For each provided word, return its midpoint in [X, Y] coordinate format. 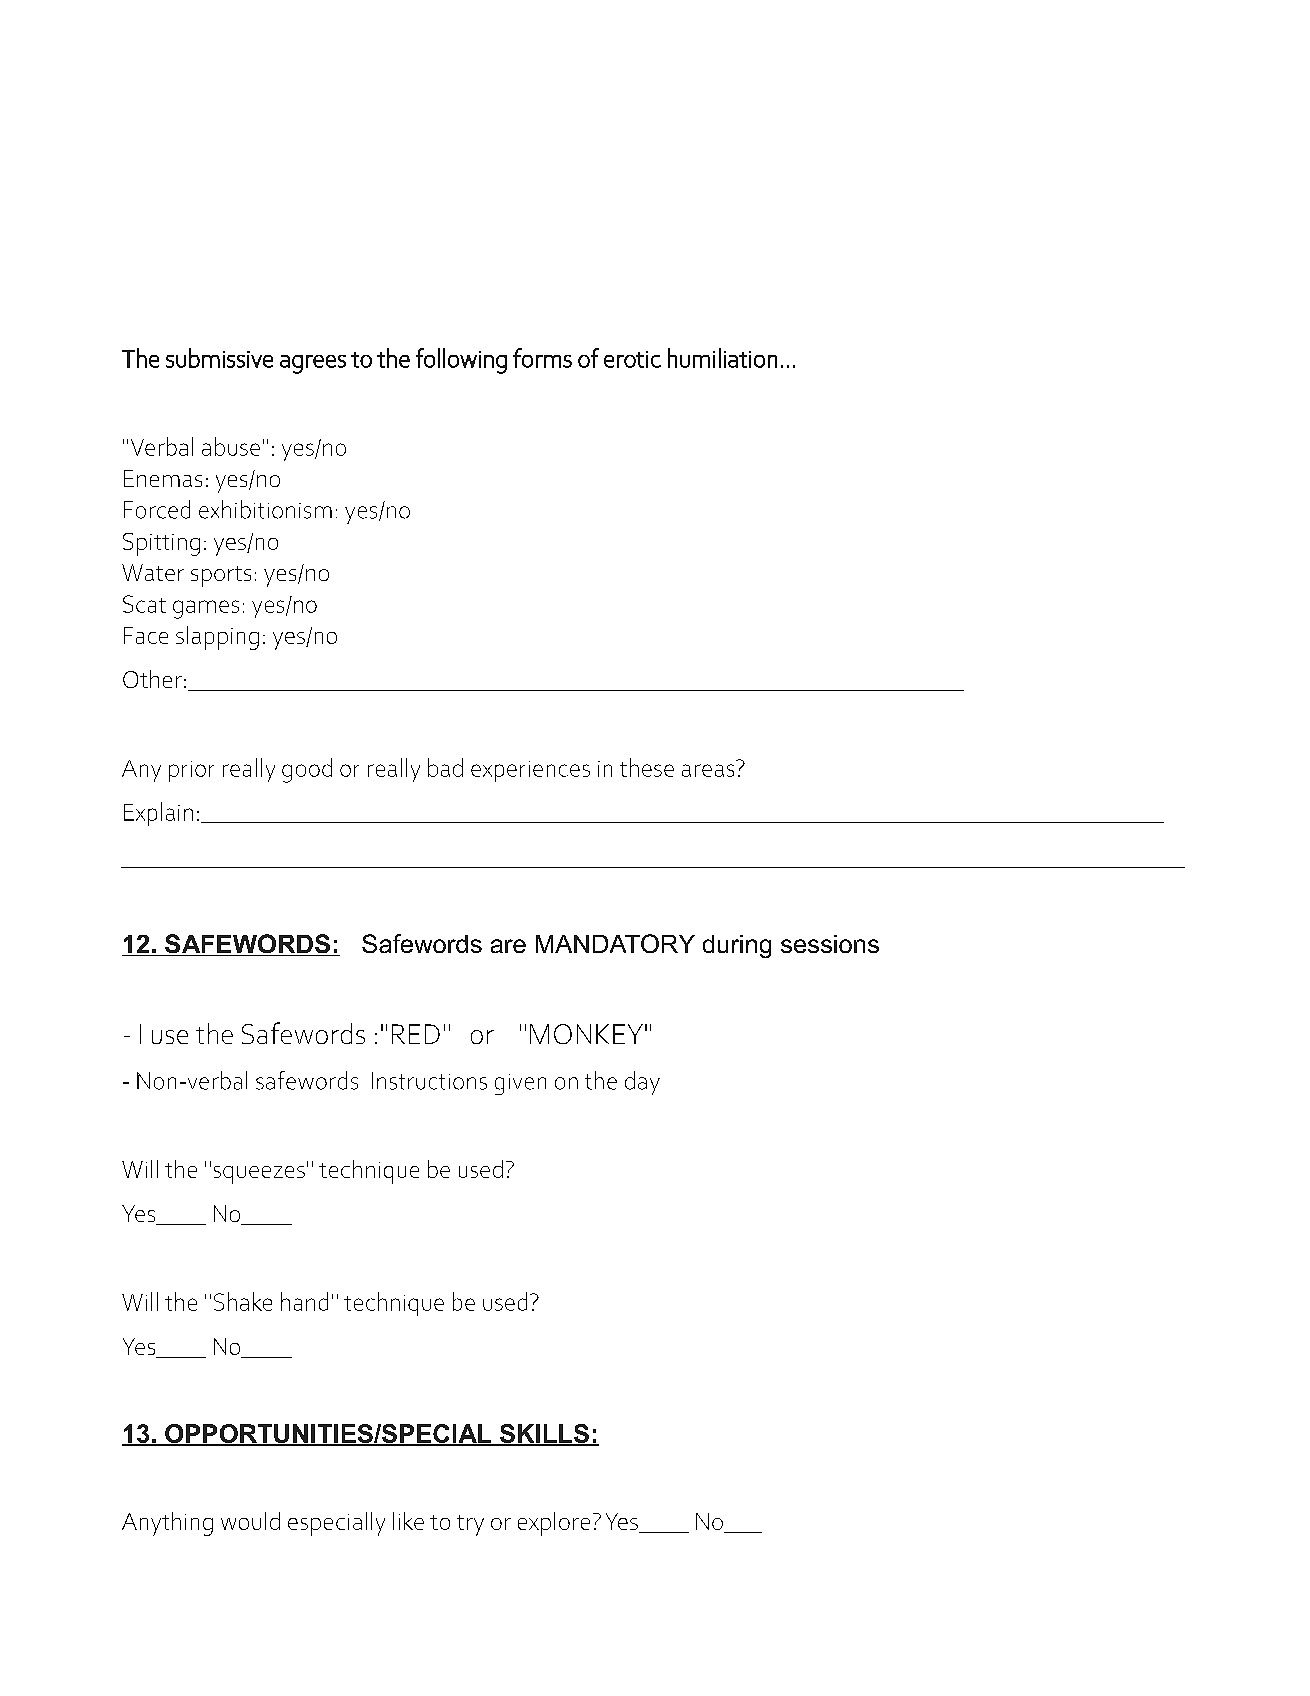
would [250, 1521]
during [737, 946]
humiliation [722, 358]
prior [191, 771]
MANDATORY [615, 943]
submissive [219, 358]
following [461, 361]
